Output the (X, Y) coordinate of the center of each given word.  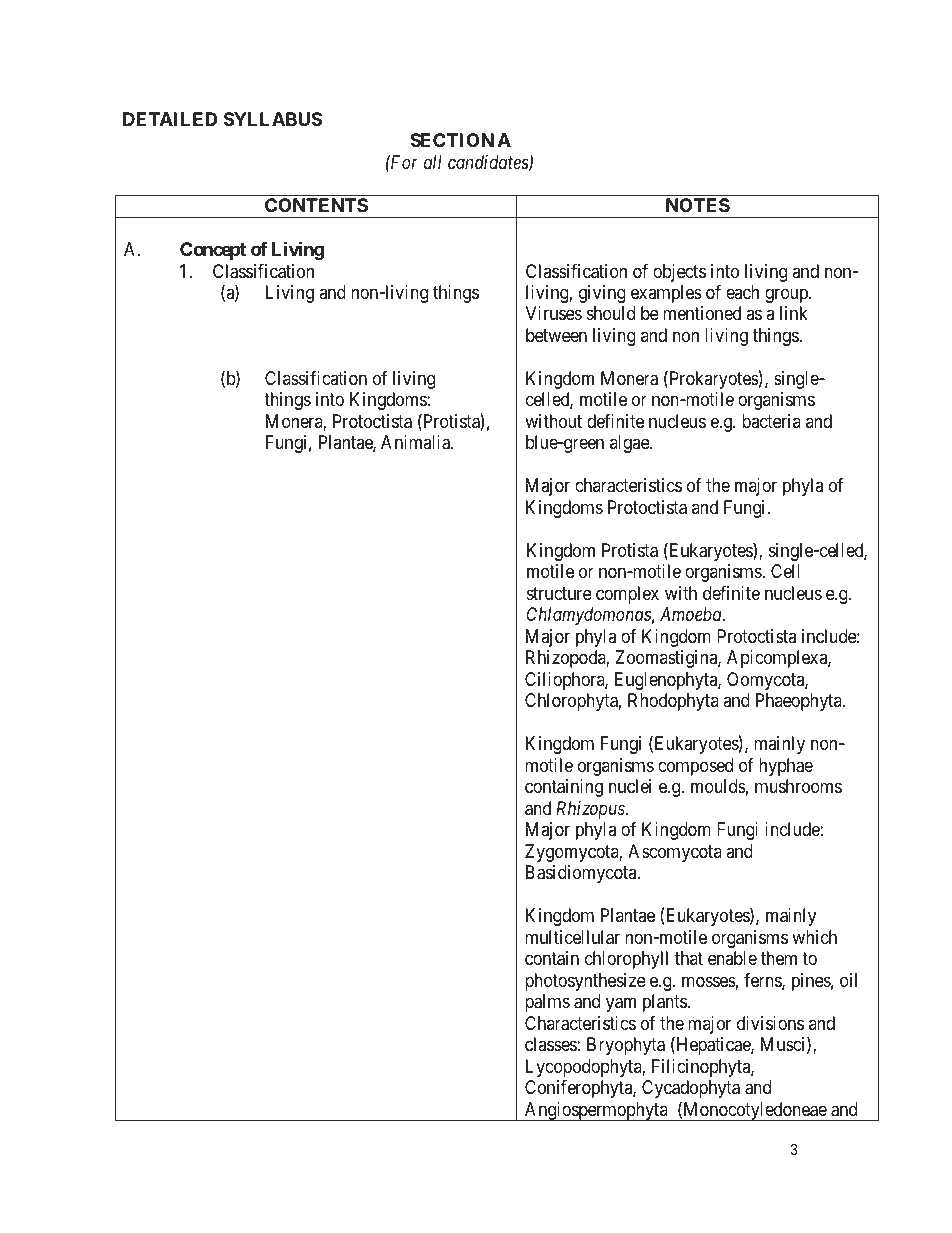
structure (559, 593)
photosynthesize (585, 982)
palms (547, 1003)
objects (679, 273)
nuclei (630, 786)
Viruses (554, 313)
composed (695, 767)
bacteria (771, 421)
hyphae (786, 767)
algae (630, 444)
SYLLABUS (273, 119)
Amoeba (692, 614)
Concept (213, 251)
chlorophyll (626, 960)
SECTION (452, 140)
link (794, 313)
